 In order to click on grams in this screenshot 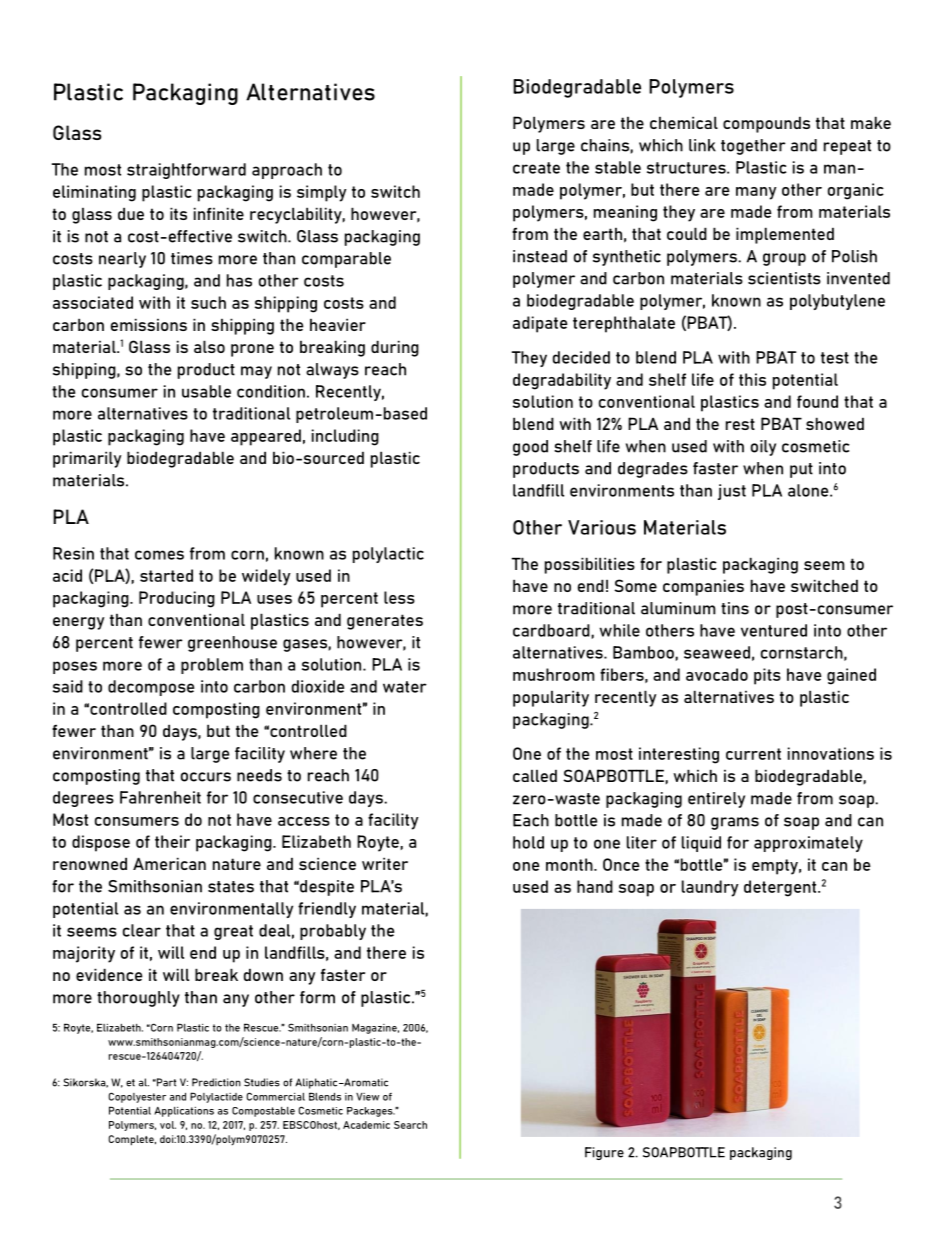, I will do `click(735, 823)`.
